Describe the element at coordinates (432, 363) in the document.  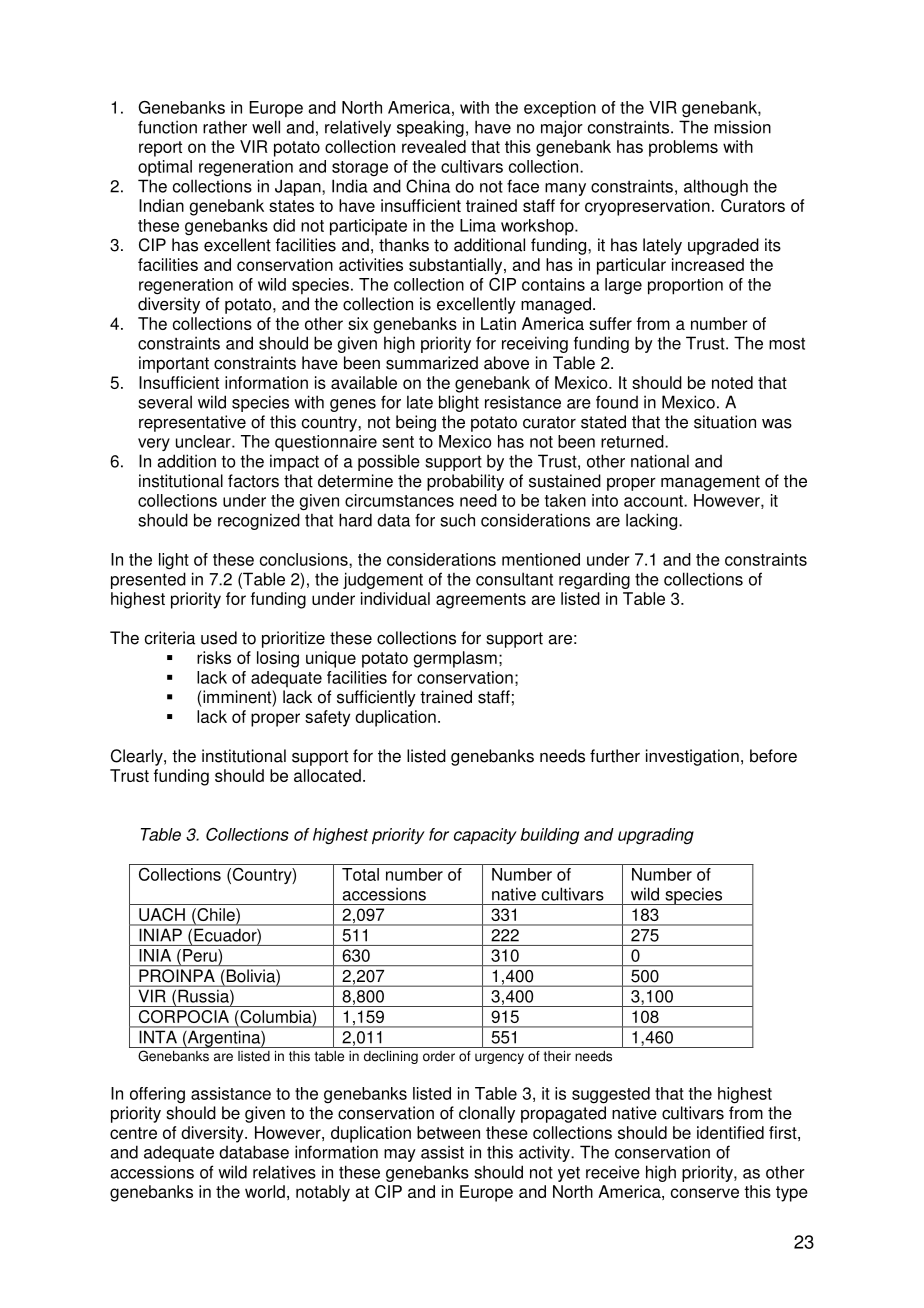
I see `summarized` at that location.
